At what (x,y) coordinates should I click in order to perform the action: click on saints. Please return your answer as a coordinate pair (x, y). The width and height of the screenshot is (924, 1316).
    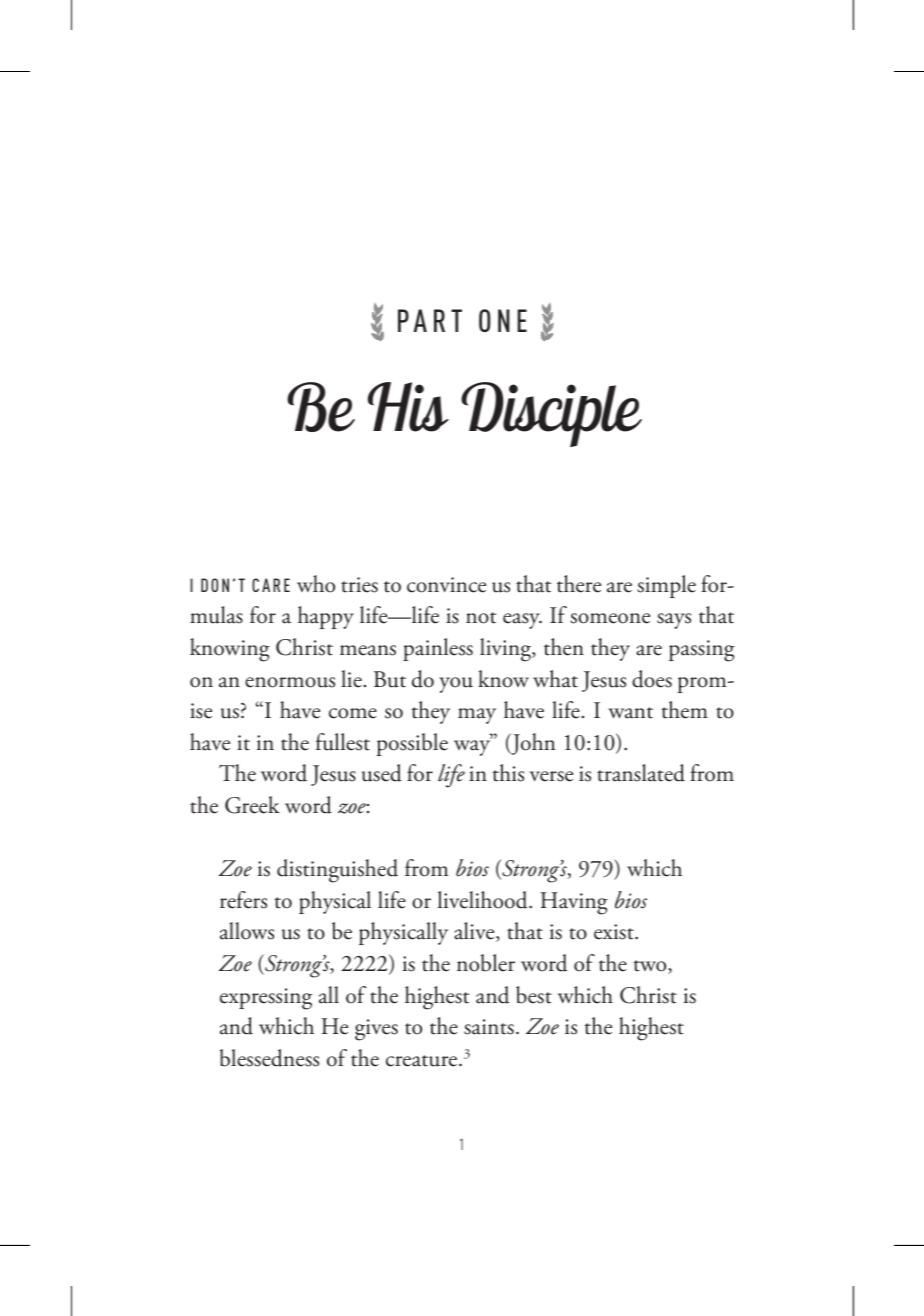
    Looking at the image, I should click on (489, 1027).
